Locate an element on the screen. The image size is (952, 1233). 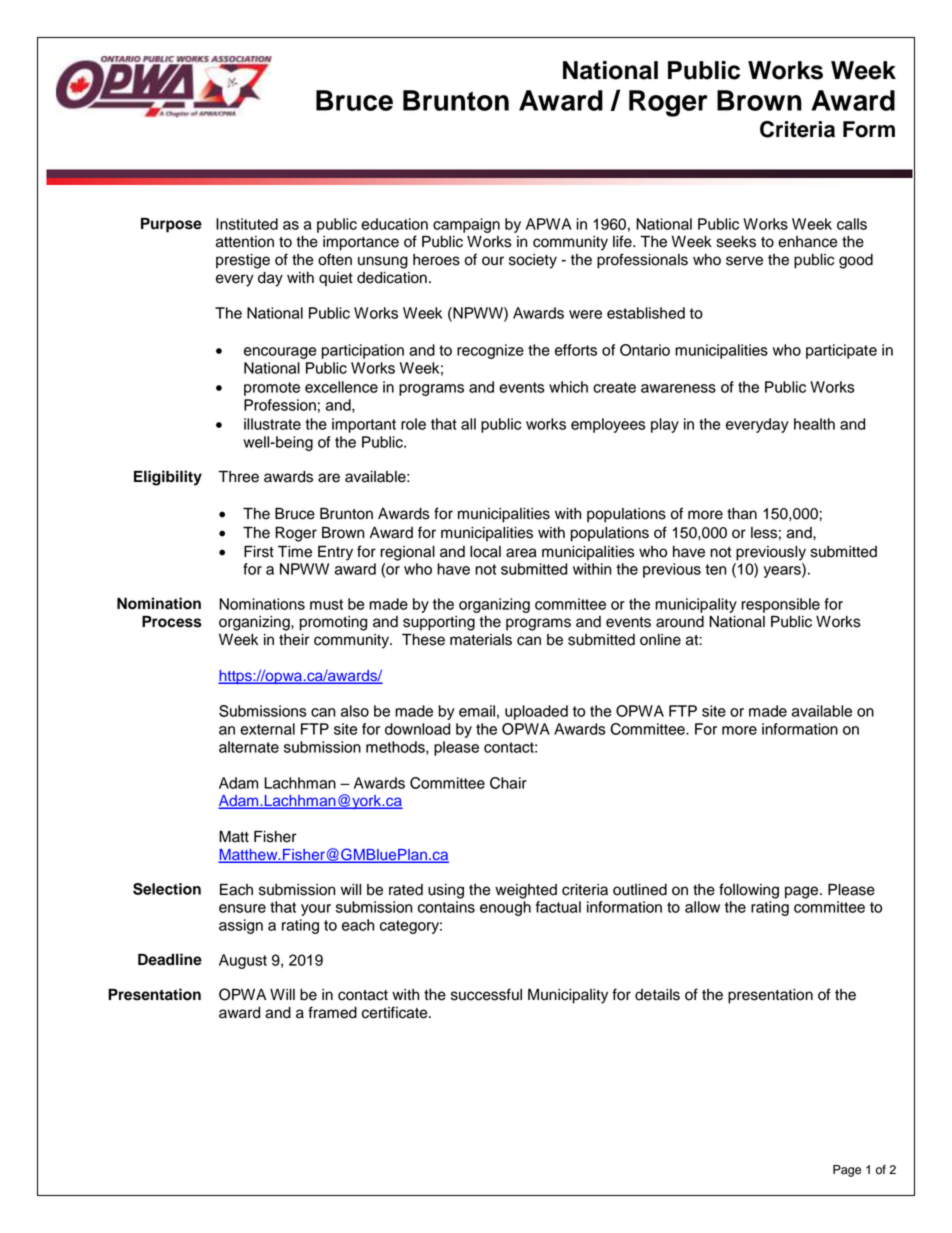
Three is located at coordinates (239, 476).
